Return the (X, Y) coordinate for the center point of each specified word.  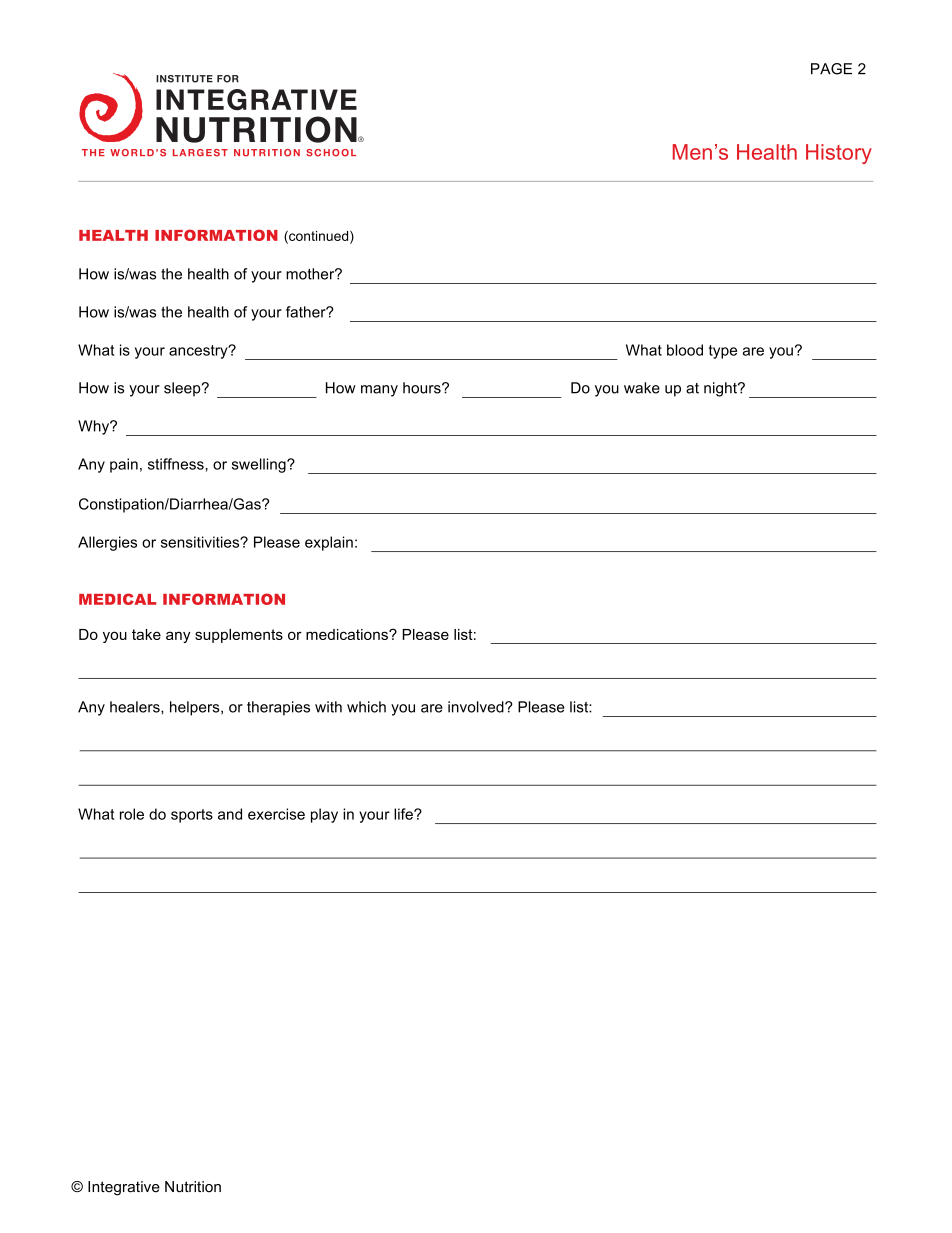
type (723, 352)
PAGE (831, 69)
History (839, 154)
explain (329, 543)
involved (477, 707)
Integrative (124, 1188)
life (404, 814)
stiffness (177, 464)
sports (192, 816)
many (379, 391)
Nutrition (193, 1187)
